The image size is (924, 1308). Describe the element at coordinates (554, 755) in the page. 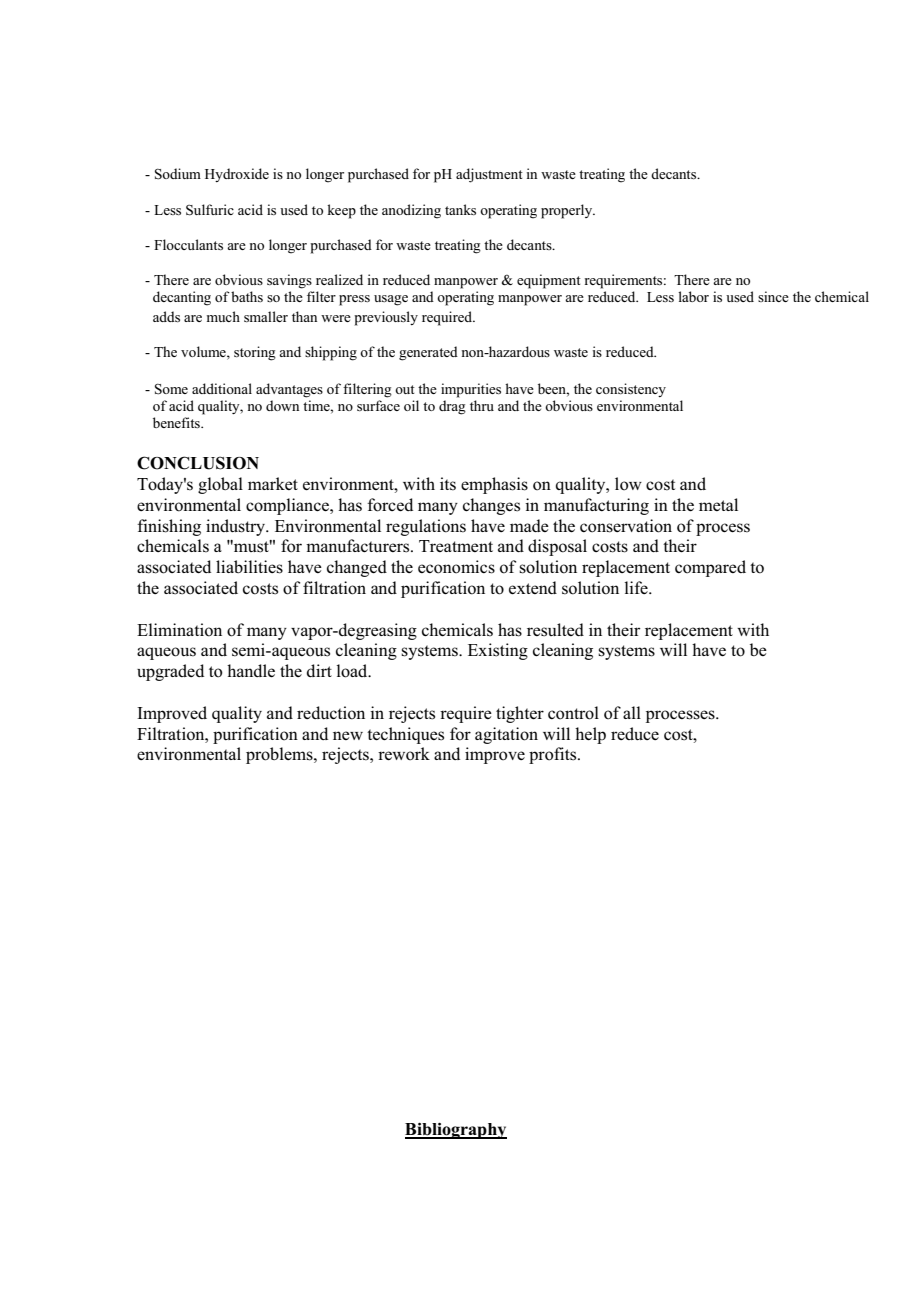

I see `profits` at that location.
